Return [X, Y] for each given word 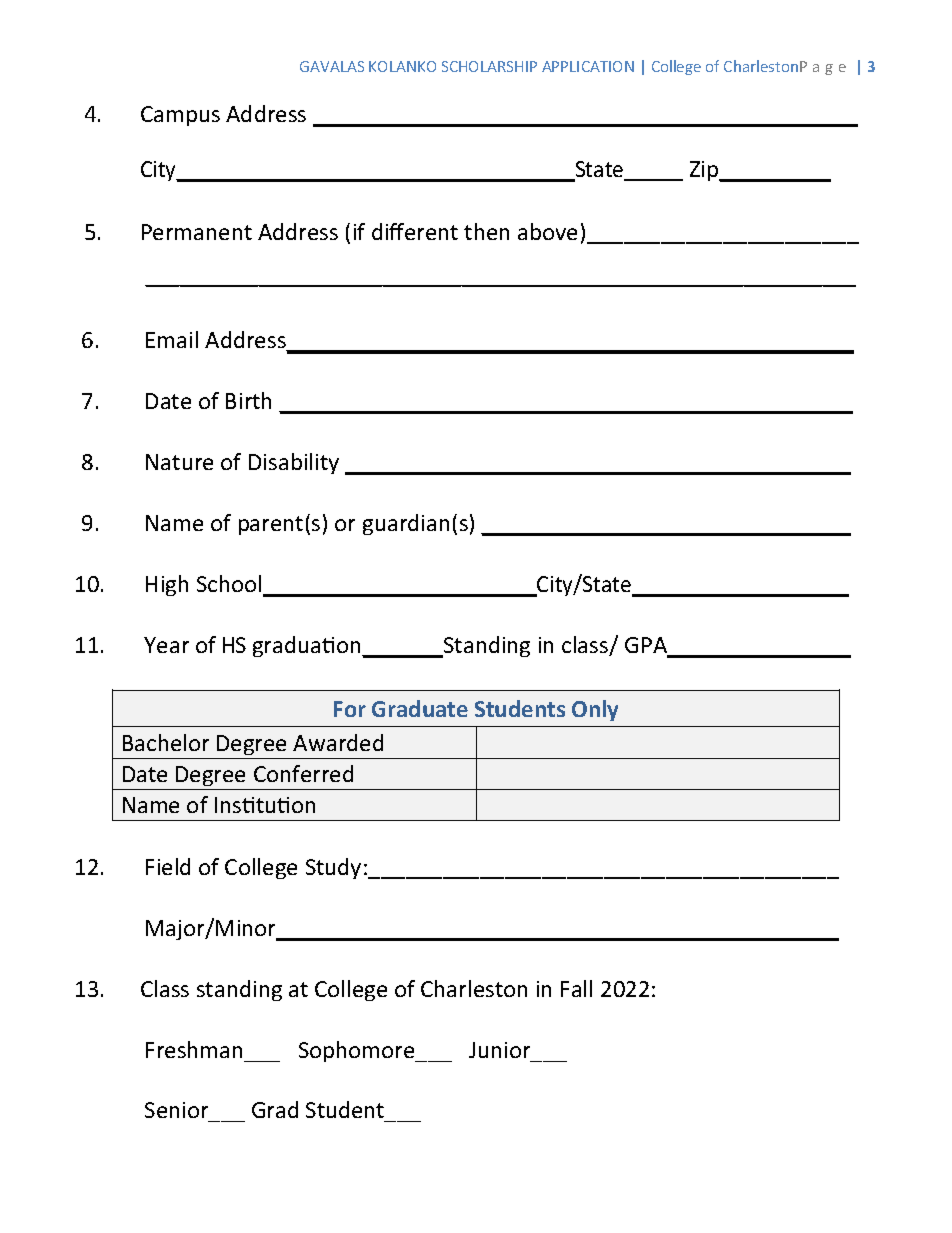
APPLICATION [588, 66]
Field [168, 866]
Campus [180, 116]
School [230, 585]
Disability [294, 463]
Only [595, 710]
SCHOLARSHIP [489, 66]
